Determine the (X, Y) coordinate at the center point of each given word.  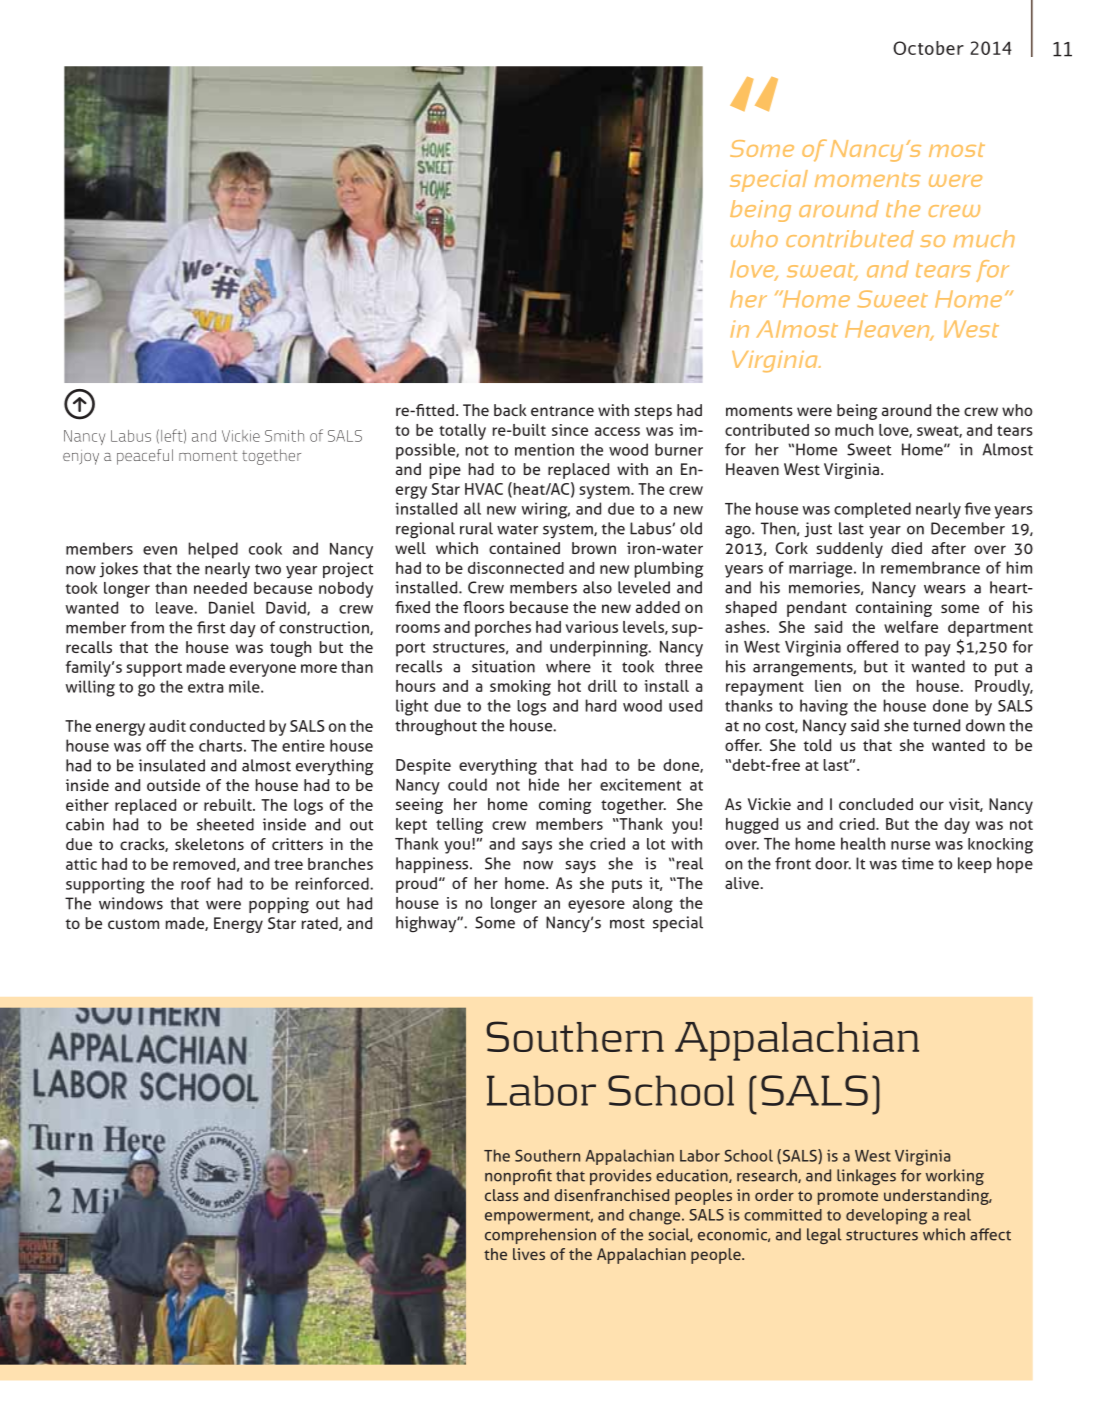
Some (762, 148)
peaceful (145, 457)
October (928, 48)
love (754, 270)
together (271, 457)
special (769, 181)
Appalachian (797, 1041)
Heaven (888, 330)
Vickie (241, 436)
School (671, 1090)
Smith (284, 436)
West (971, 329)
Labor (541, 1090)
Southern (575, 1036)
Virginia (776, 361)
